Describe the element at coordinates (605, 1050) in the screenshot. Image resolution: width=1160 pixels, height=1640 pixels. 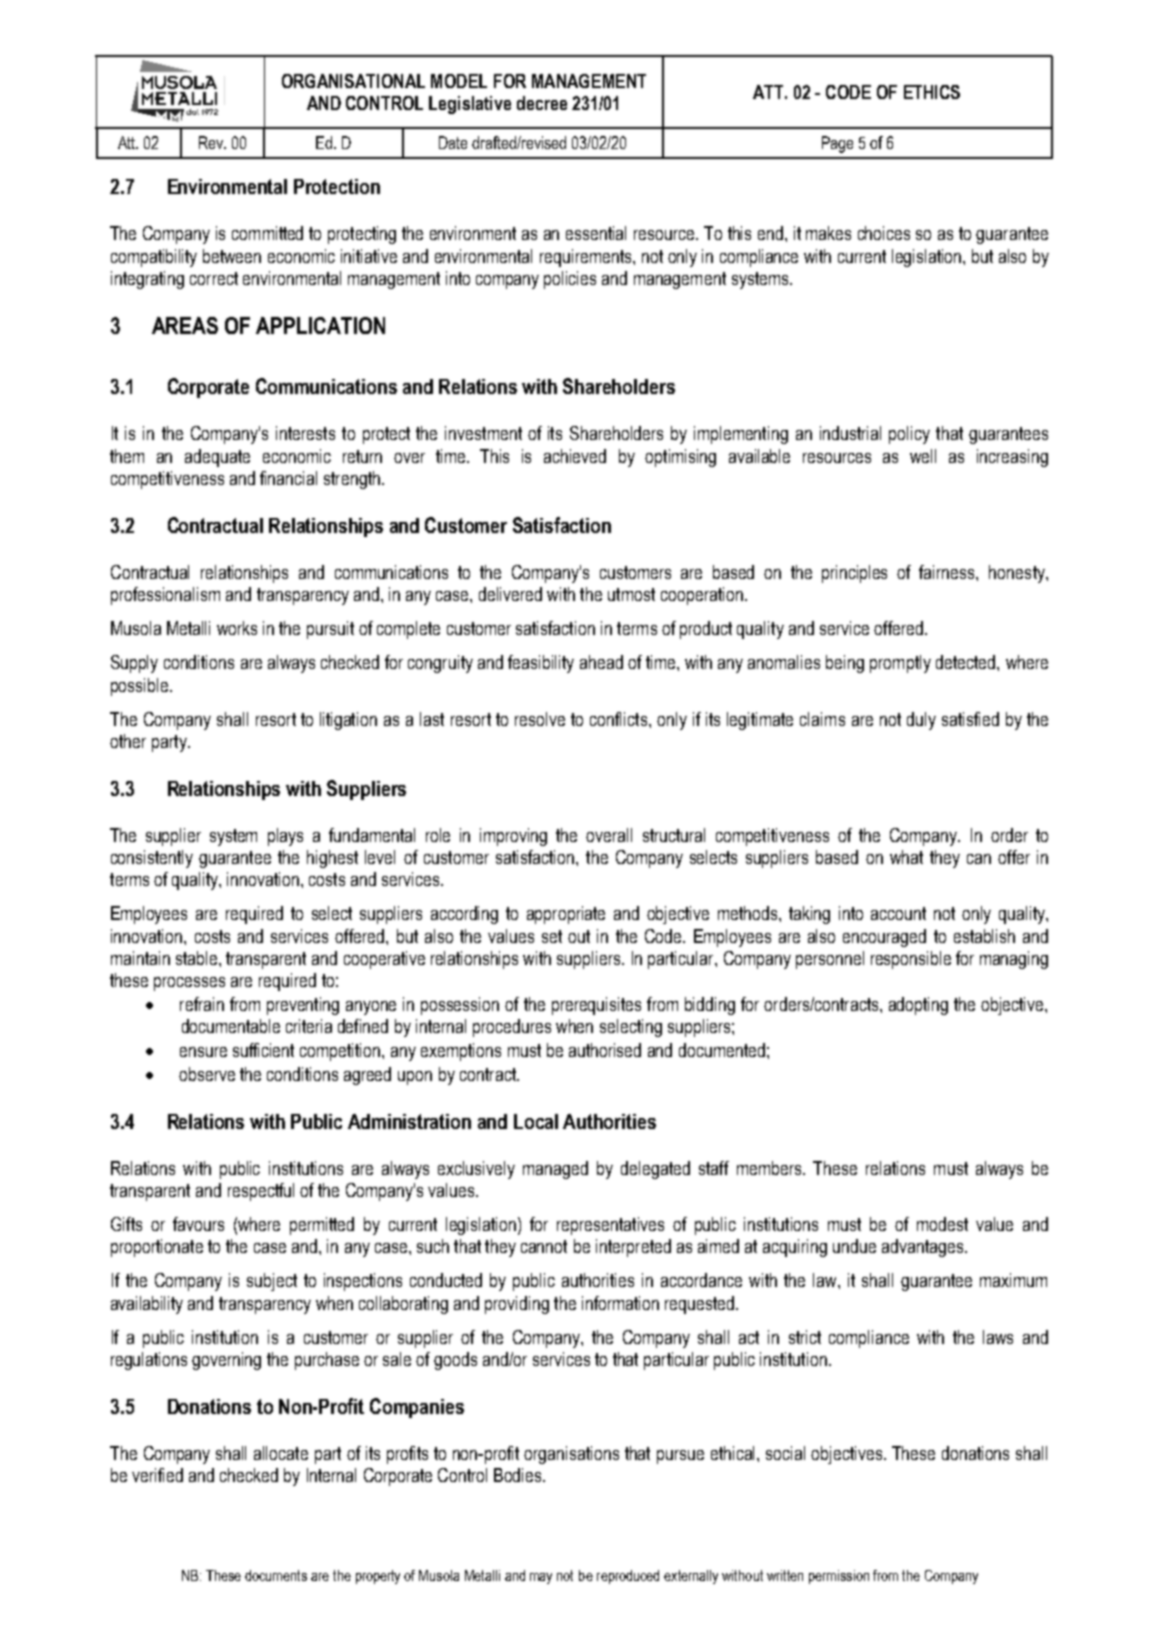
I see `authorised` at that location.
